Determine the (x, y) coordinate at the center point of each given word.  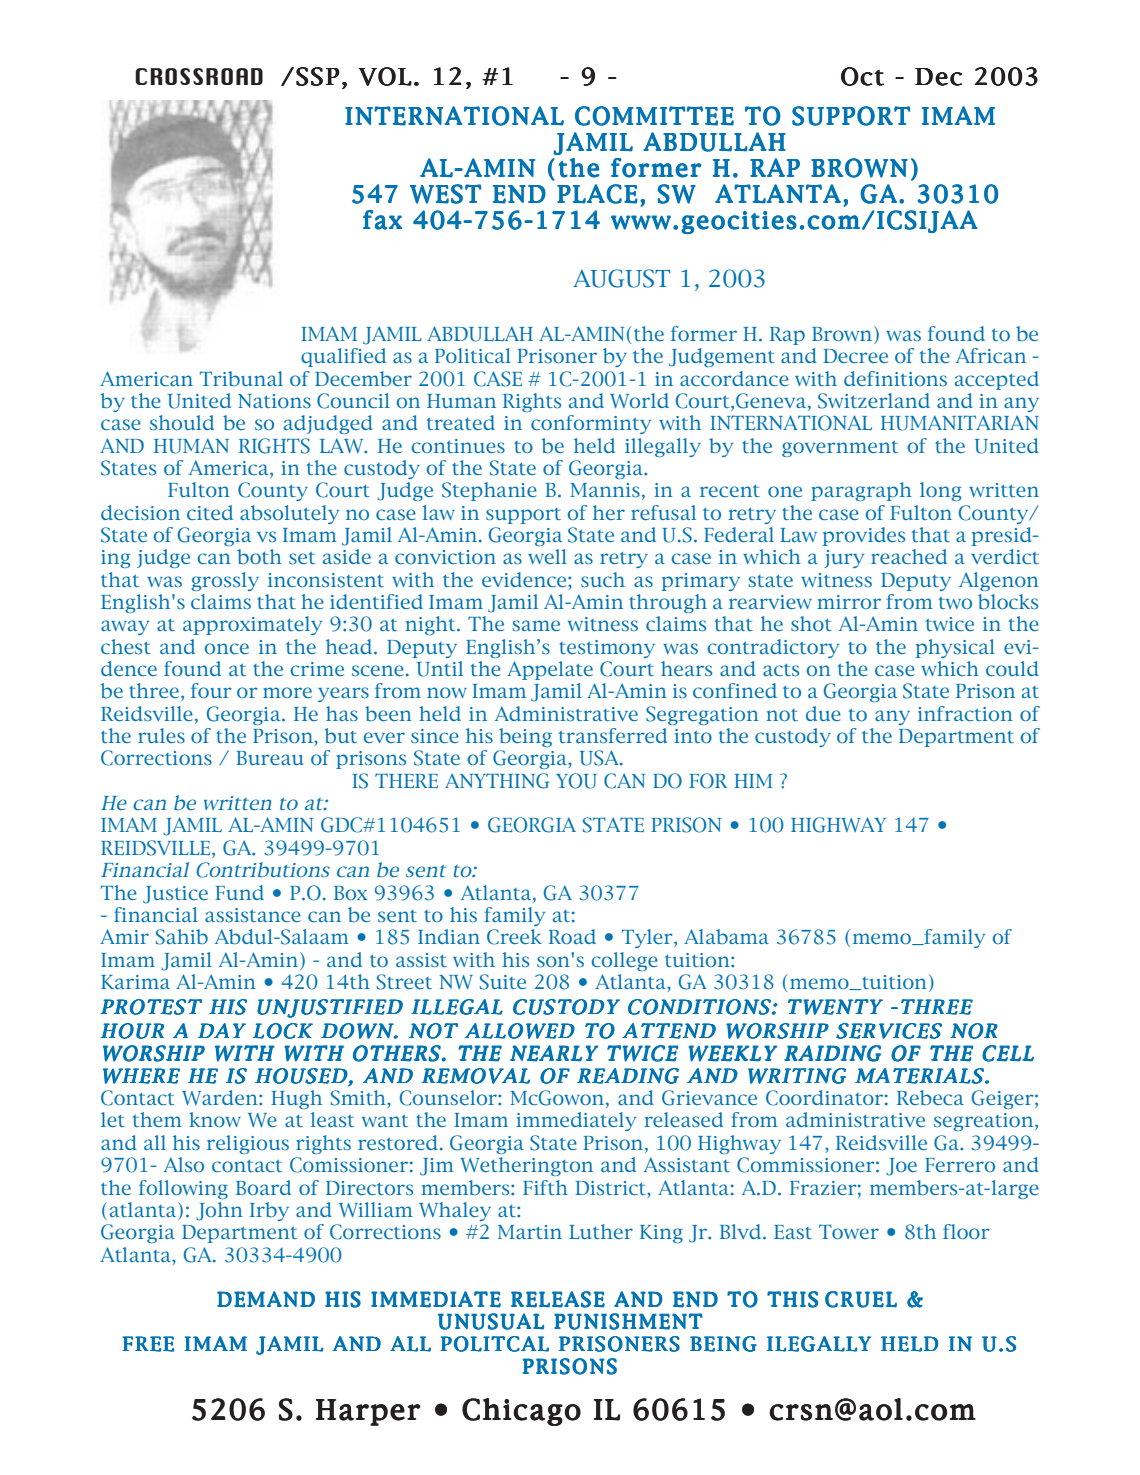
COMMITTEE (654, 116)
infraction (965, 713)
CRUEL (861, 1299)
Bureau (270, 758)
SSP (318, 76)
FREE (148, 1344)
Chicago (521, 1412)
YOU (576, 781)
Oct (862, 76)
